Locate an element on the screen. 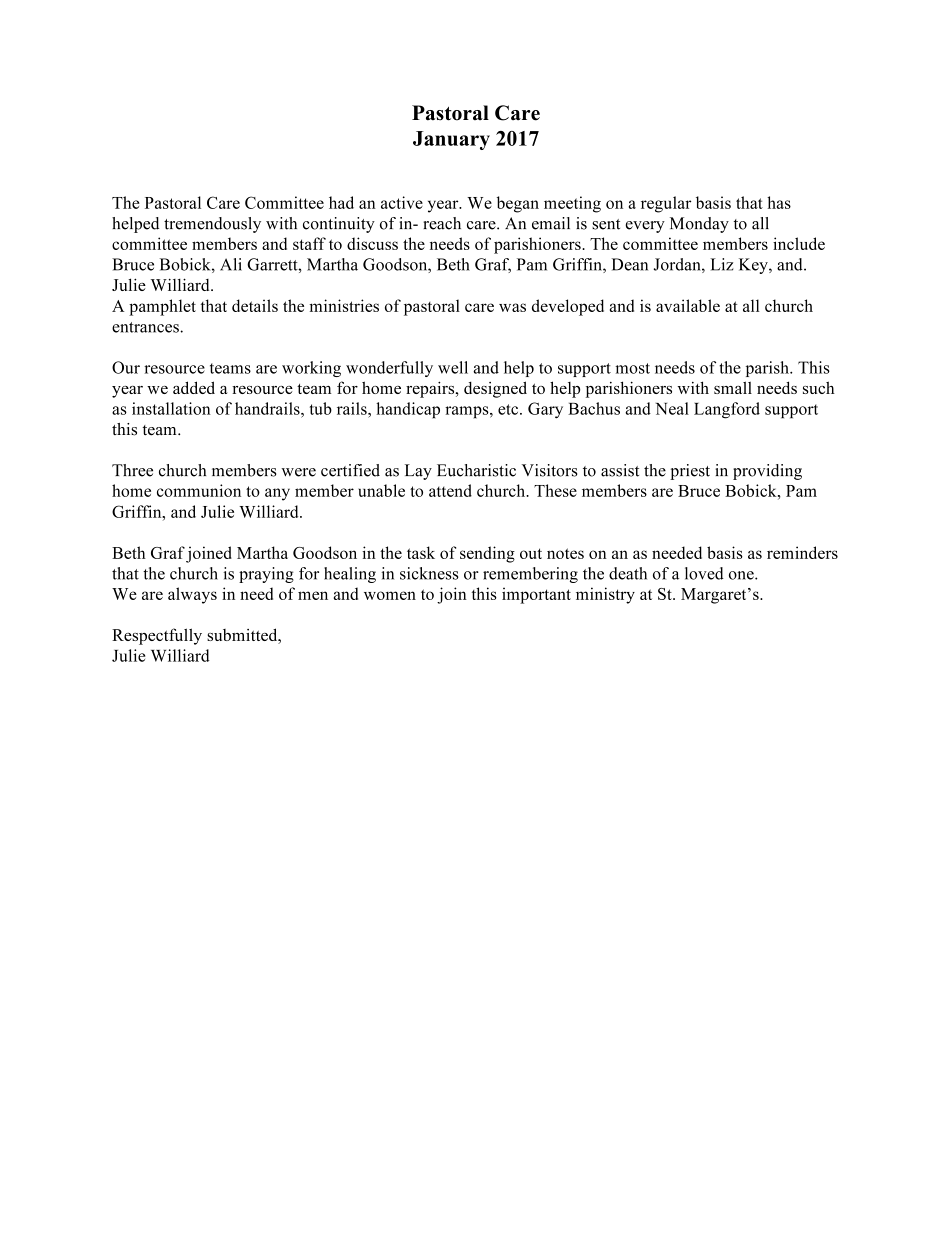 This screenshot has width=952, height=1233. Respectfully is located at coordinates (157, 636).
